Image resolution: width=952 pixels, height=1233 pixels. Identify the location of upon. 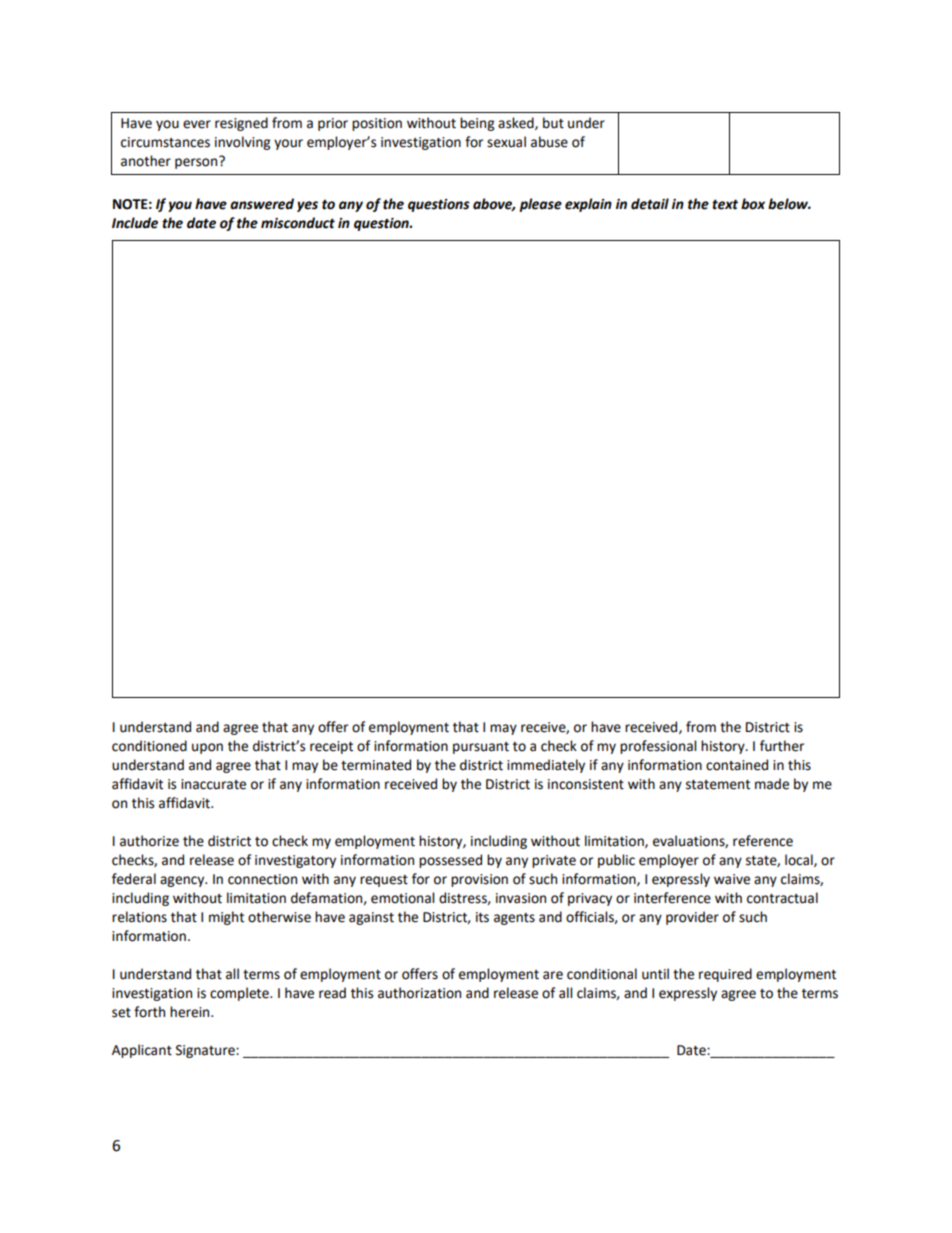
(207, 748).
